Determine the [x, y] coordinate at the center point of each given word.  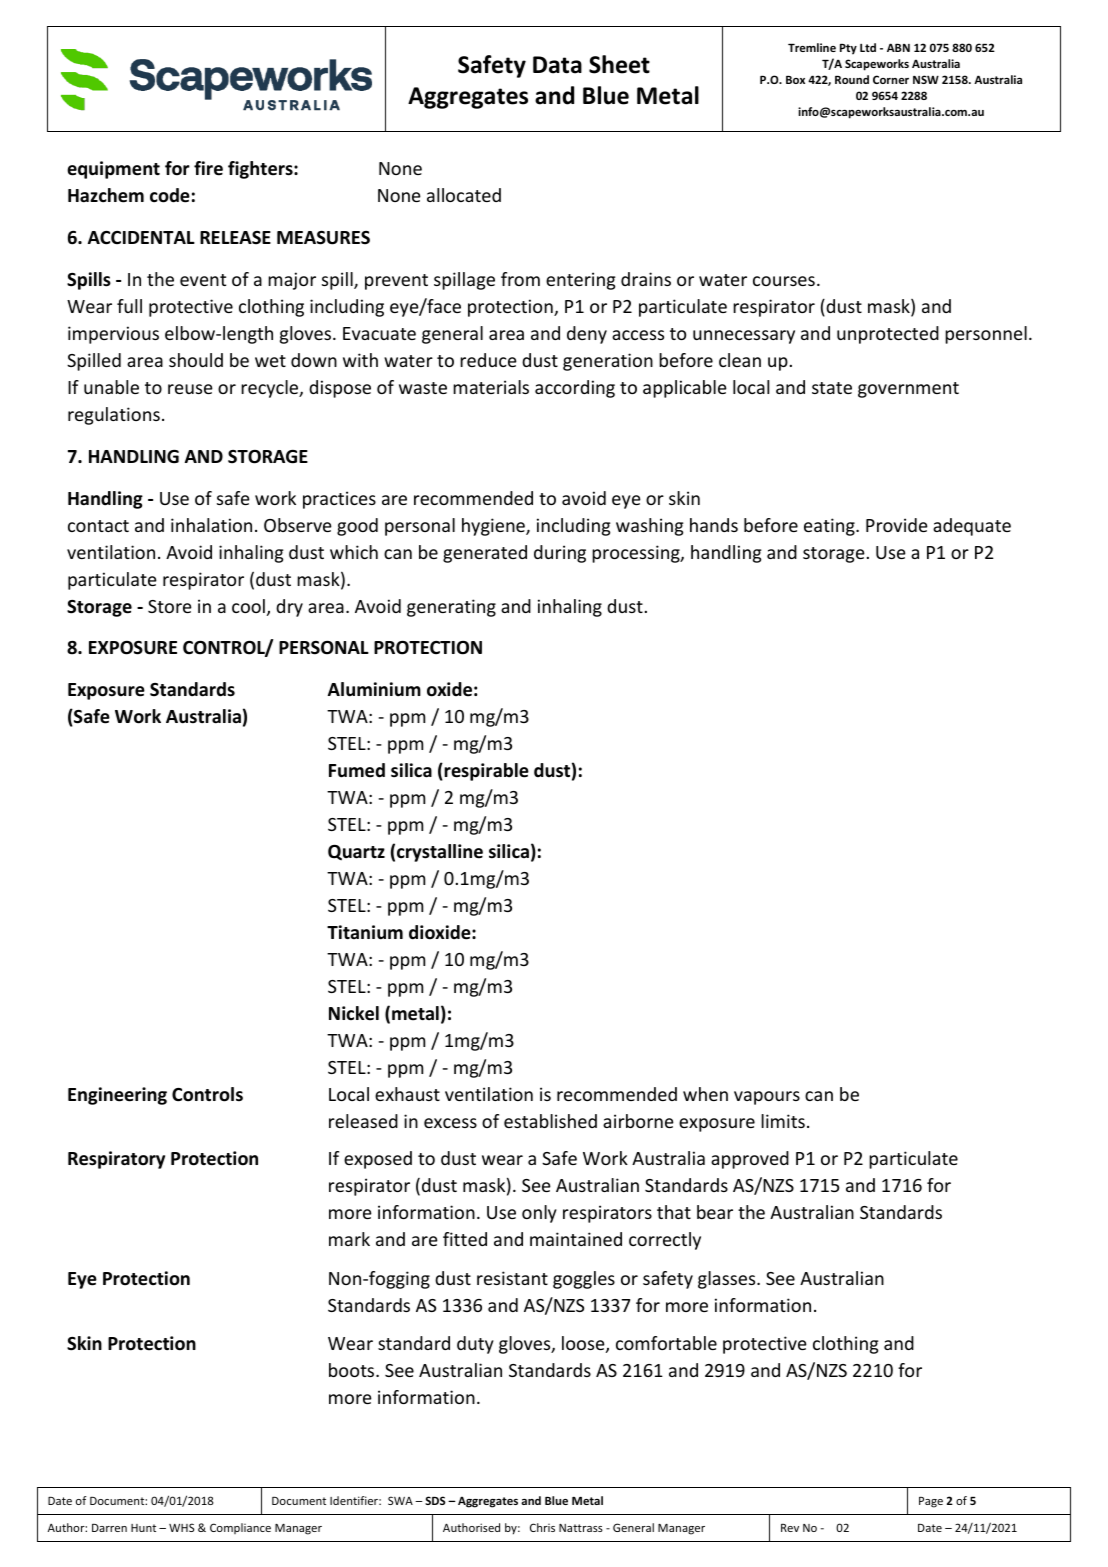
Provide [897, 525]
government [908, 390]
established [550, 1121]
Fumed [357, 770]
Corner [891, 79]
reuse [190, 389]
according [575, 389]
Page [931, 1502]
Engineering [117, 1096]
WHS [181, 1527]
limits [783, 1121]
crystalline [440, 853]
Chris [542, 1527]
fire [208, 168]
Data [557, 65]
